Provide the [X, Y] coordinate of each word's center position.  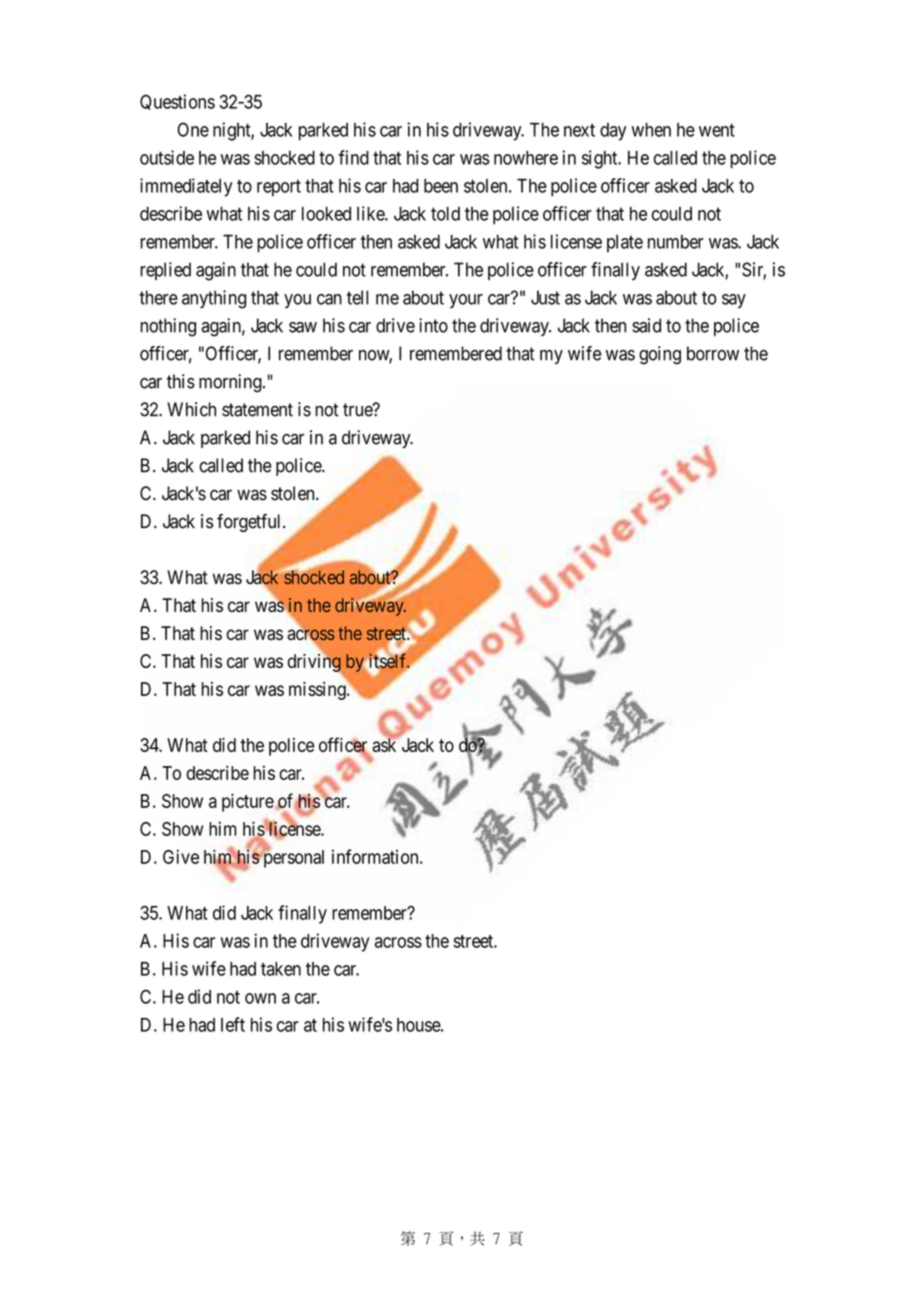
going [660, 355]
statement [257, 410]
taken [281, 969]
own [260, 998]
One [193, 129]
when [651, 130]
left [233, 1024]
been [441, 186]
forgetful [250, 523]
